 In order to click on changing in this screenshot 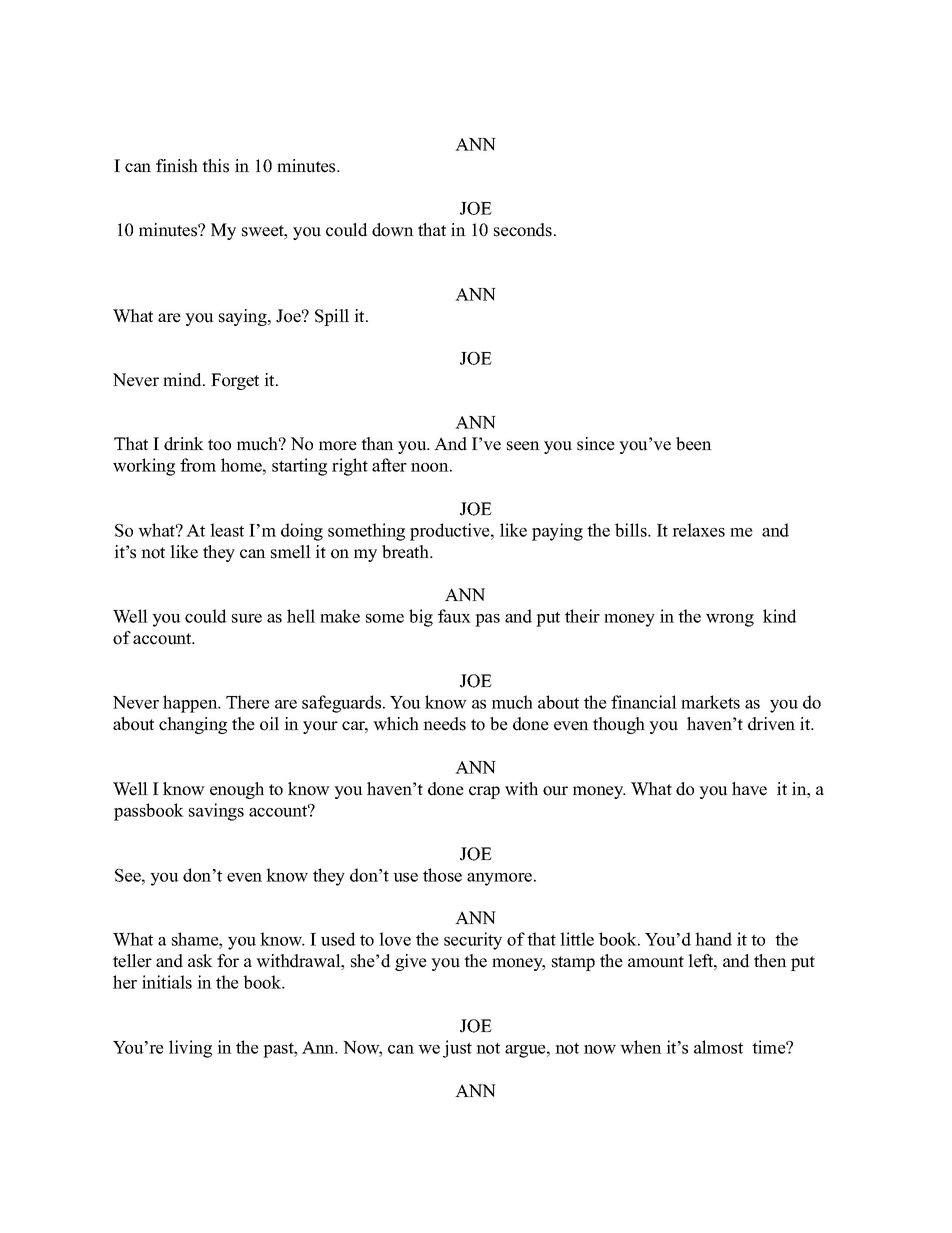, I will do `click(193, 725)`.
